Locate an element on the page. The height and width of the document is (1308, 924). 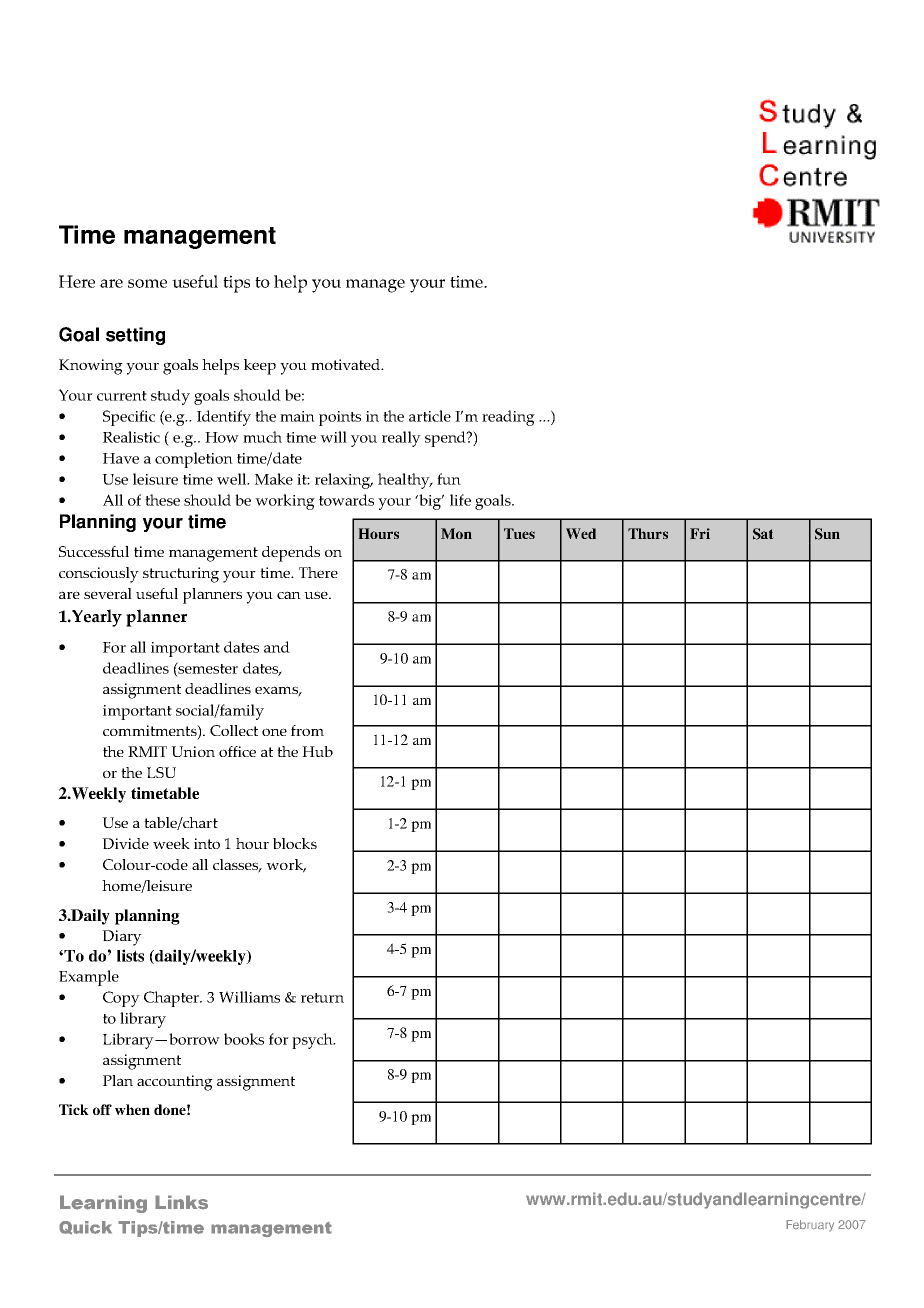
Hub is located at coordinates (317, 751).
